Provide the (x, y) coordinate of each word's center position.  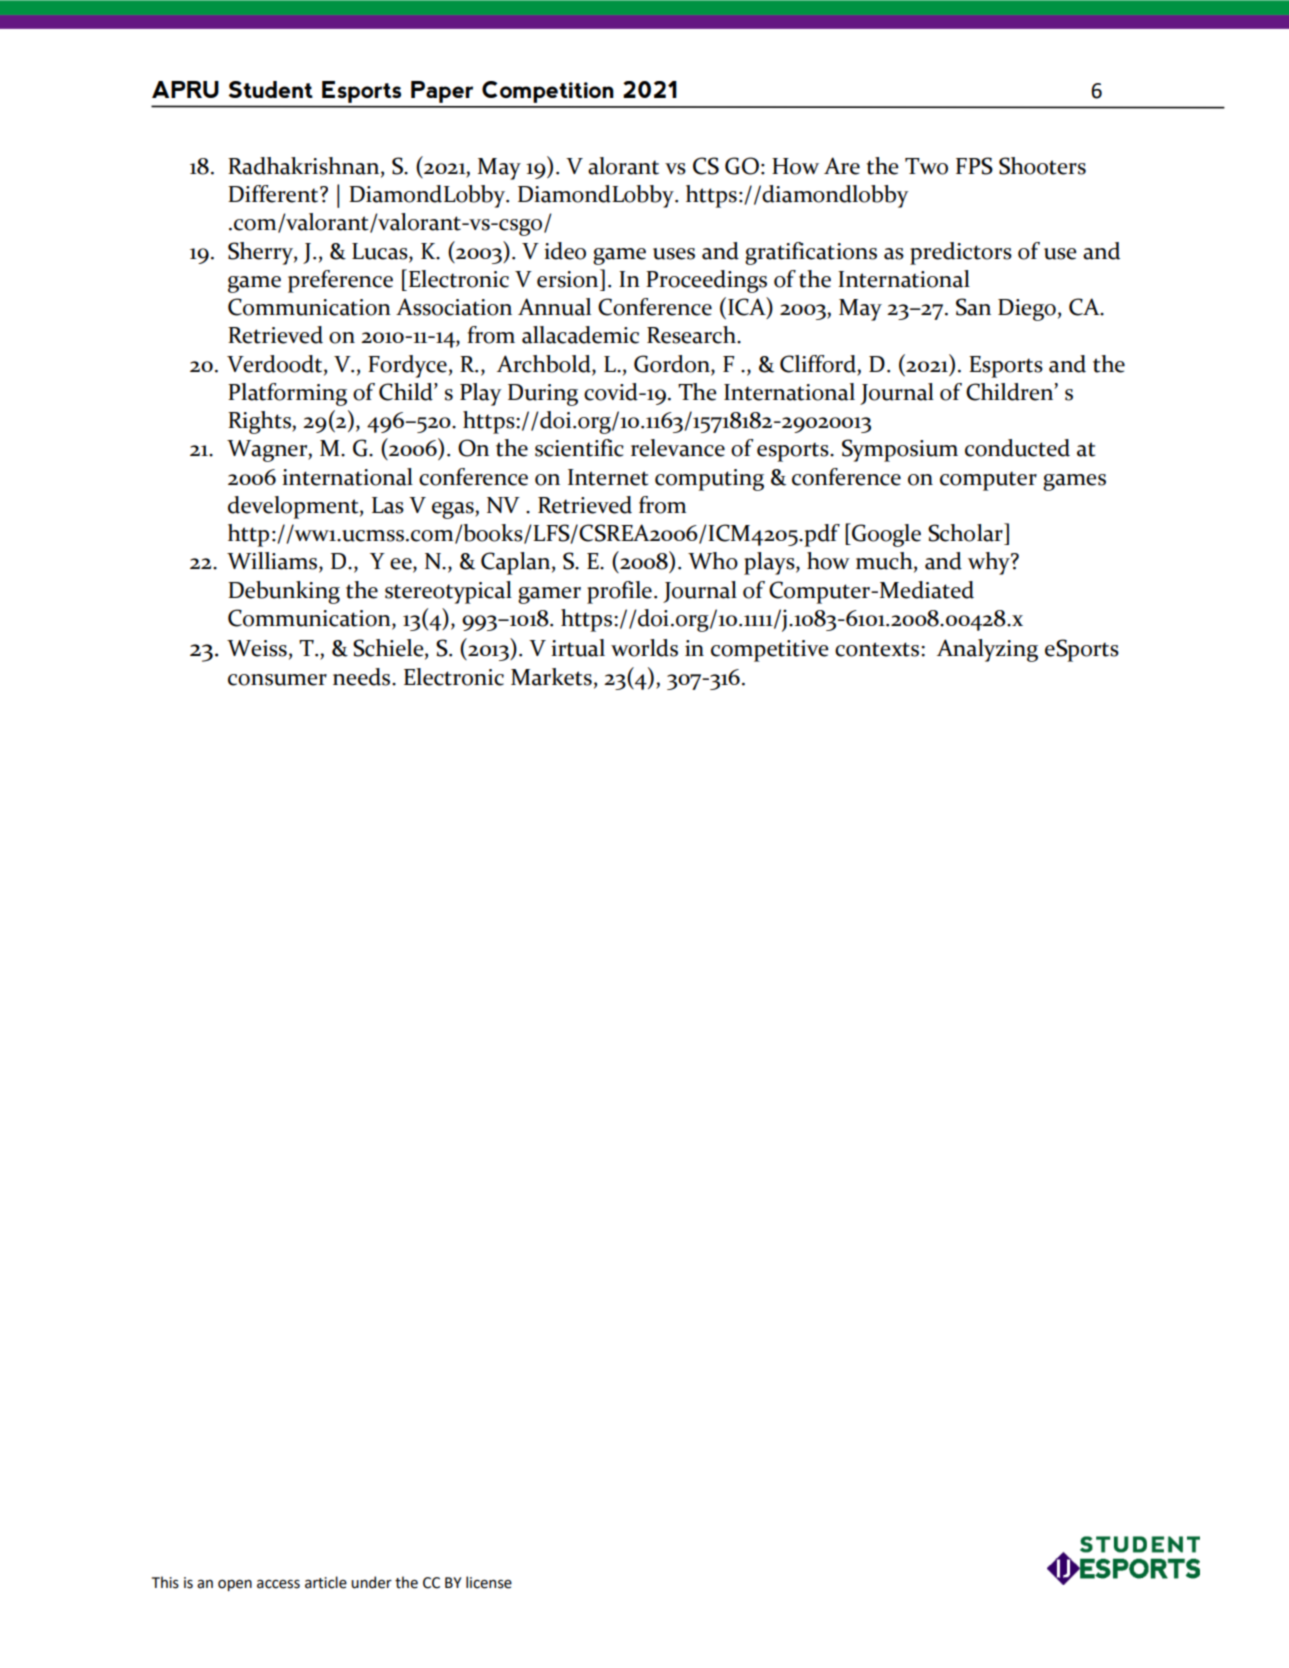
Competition (548, 92)
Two (926, 166)
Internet (608, 477)
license (489, 1582)
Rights (260, 422)
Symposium (900, 450)
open (235, 1585)
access (278, 1584)
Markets (551, 677)
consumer (277, 680)
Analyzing (987, 650)
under (371, 1582)
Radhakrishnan (305, 166)
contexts (878, 649)
